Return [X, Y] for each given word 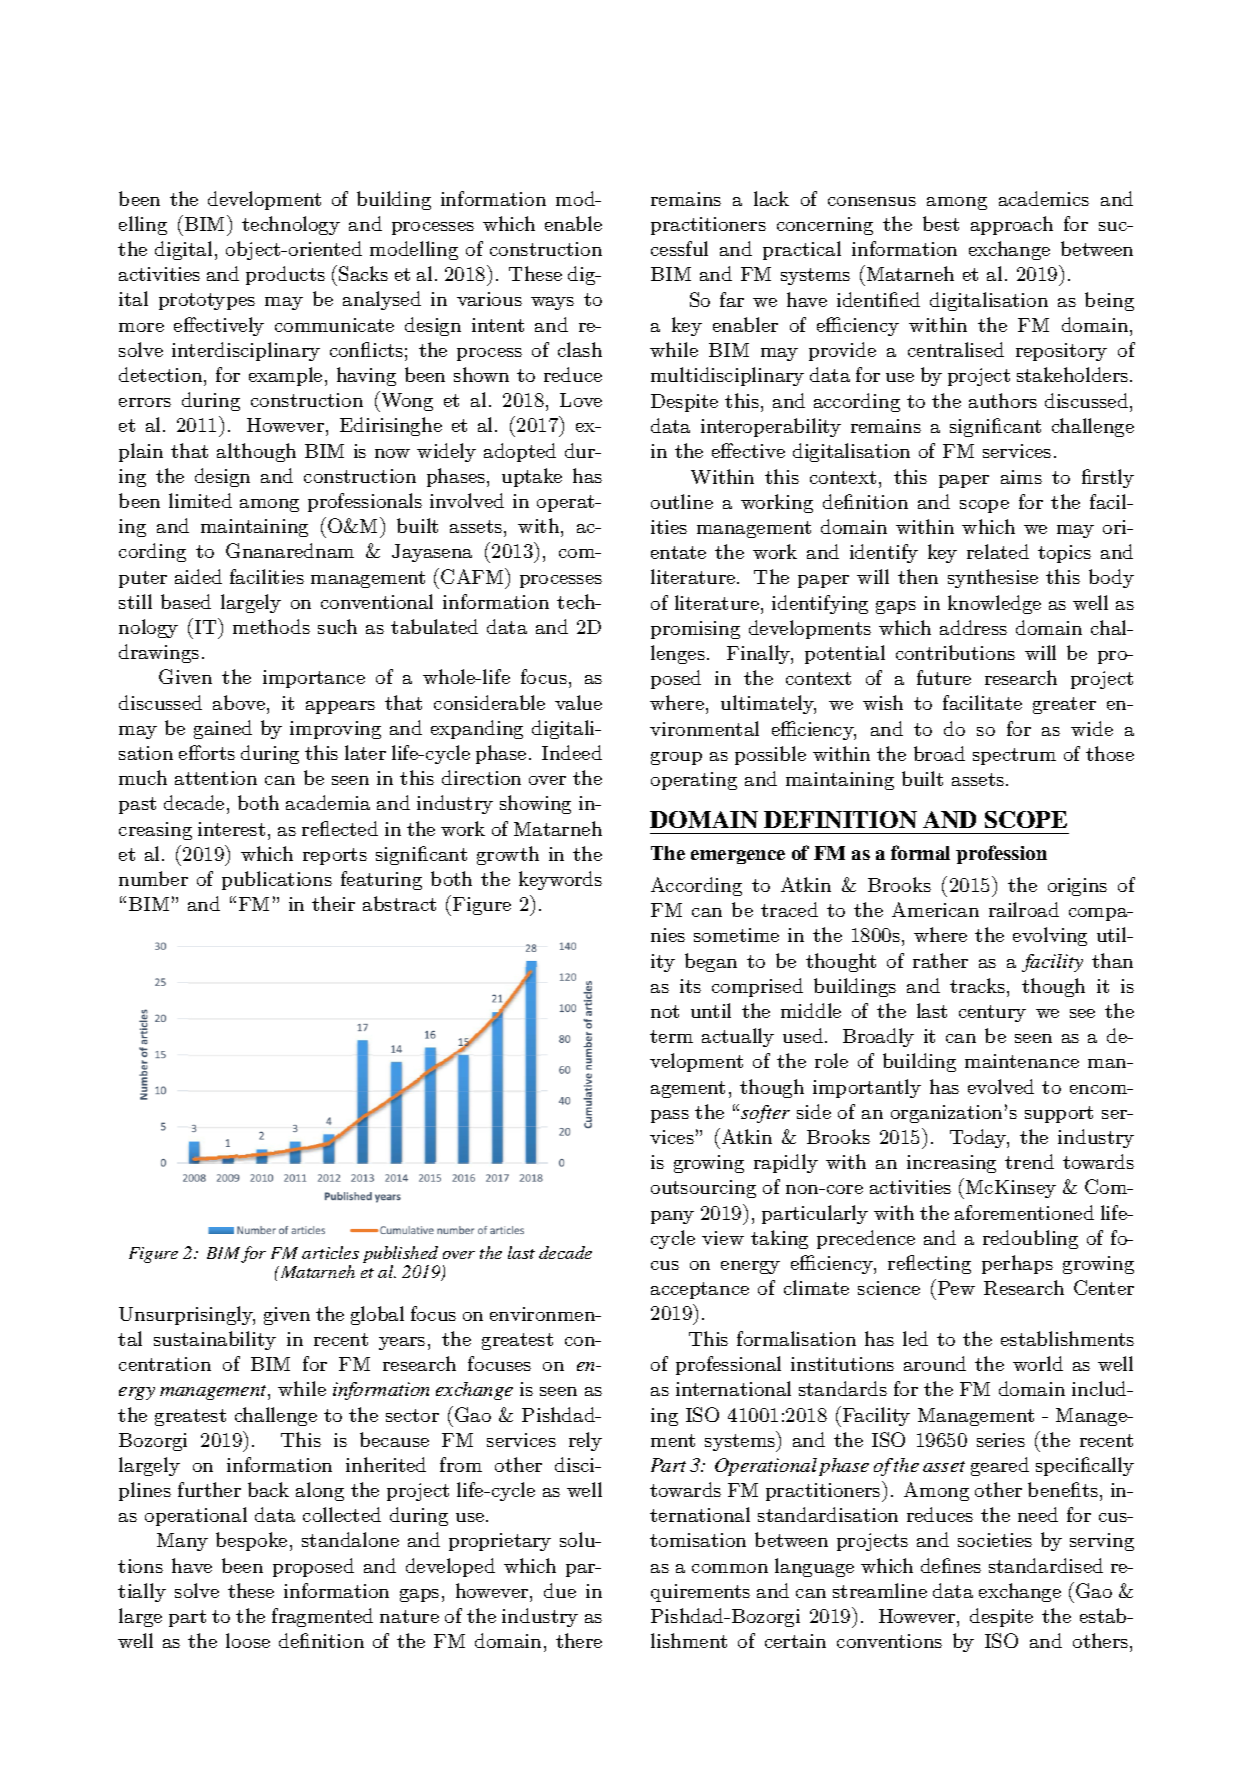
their [333, 903]
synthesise [993, 578]
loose [248, 1640]
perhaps [1017, 1264]
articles [330, 1252]
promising [695, 630]
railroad [1024, 909]
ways [552, 303]
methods [271, 626]
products [285, 275]
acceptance [700, 1290]
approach [1012, 225]
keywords [560, 880]
